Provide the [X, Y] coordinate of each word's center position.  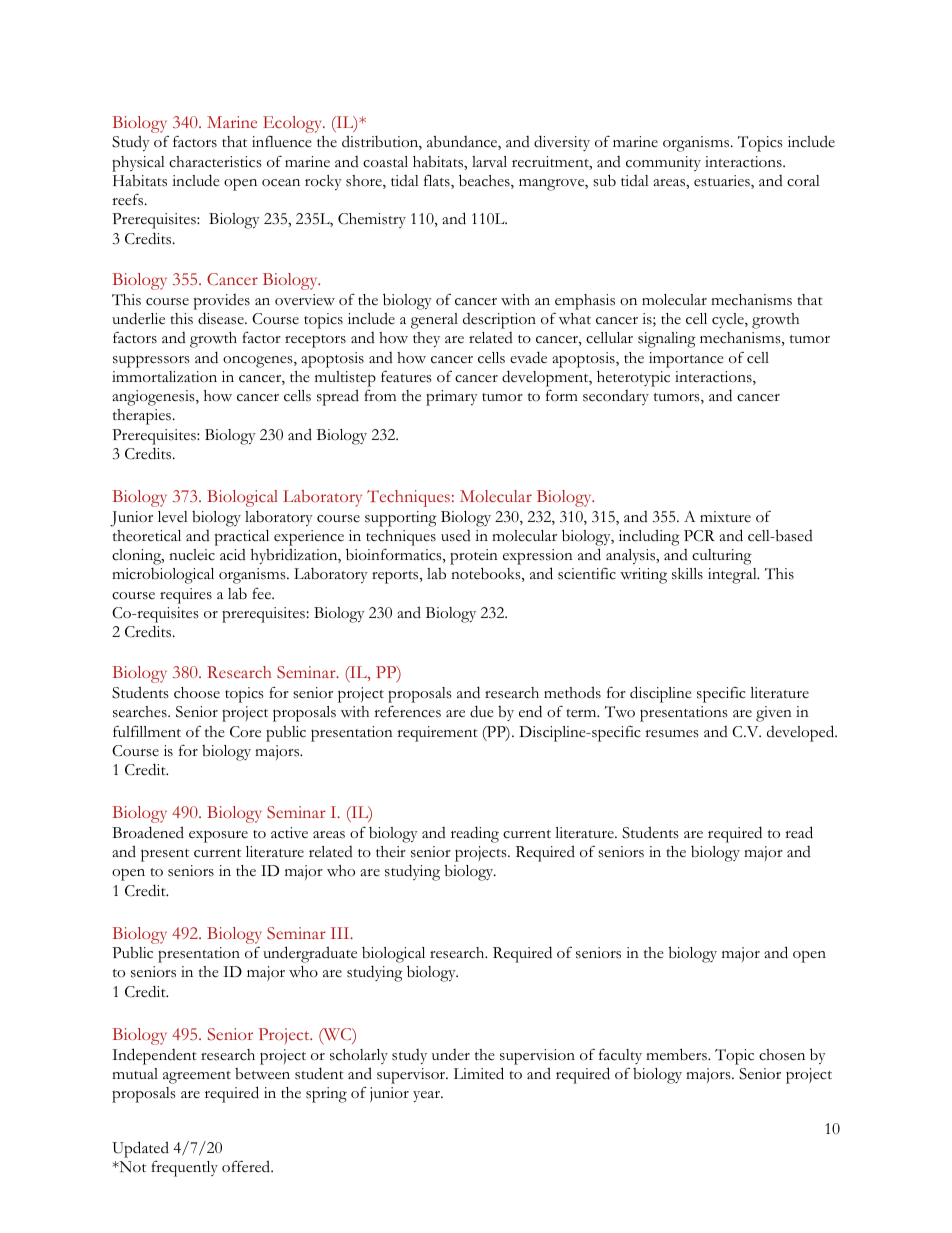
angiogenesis [154, 398]
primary [452, 398]
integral [733, 576]
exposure [218, 836]
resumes [672, 734]
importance [686, 360]
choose [197, 693]
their [391, 851]
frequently [184, 1169]
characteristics [215, 162]
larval [489, 161]
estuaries [723, 182]
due [482, 711]
